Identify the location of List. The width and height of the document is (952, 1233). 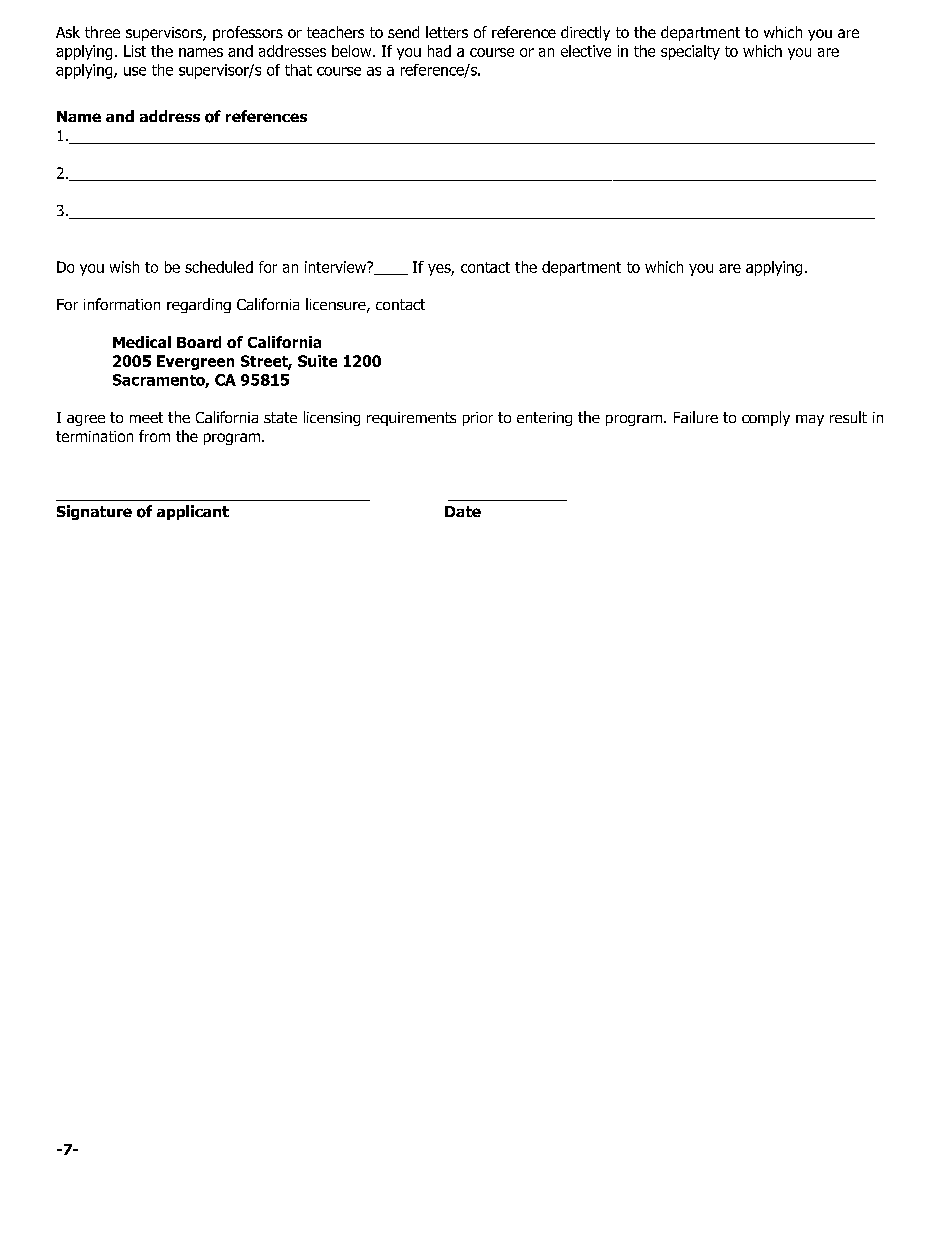
(135, 51).
